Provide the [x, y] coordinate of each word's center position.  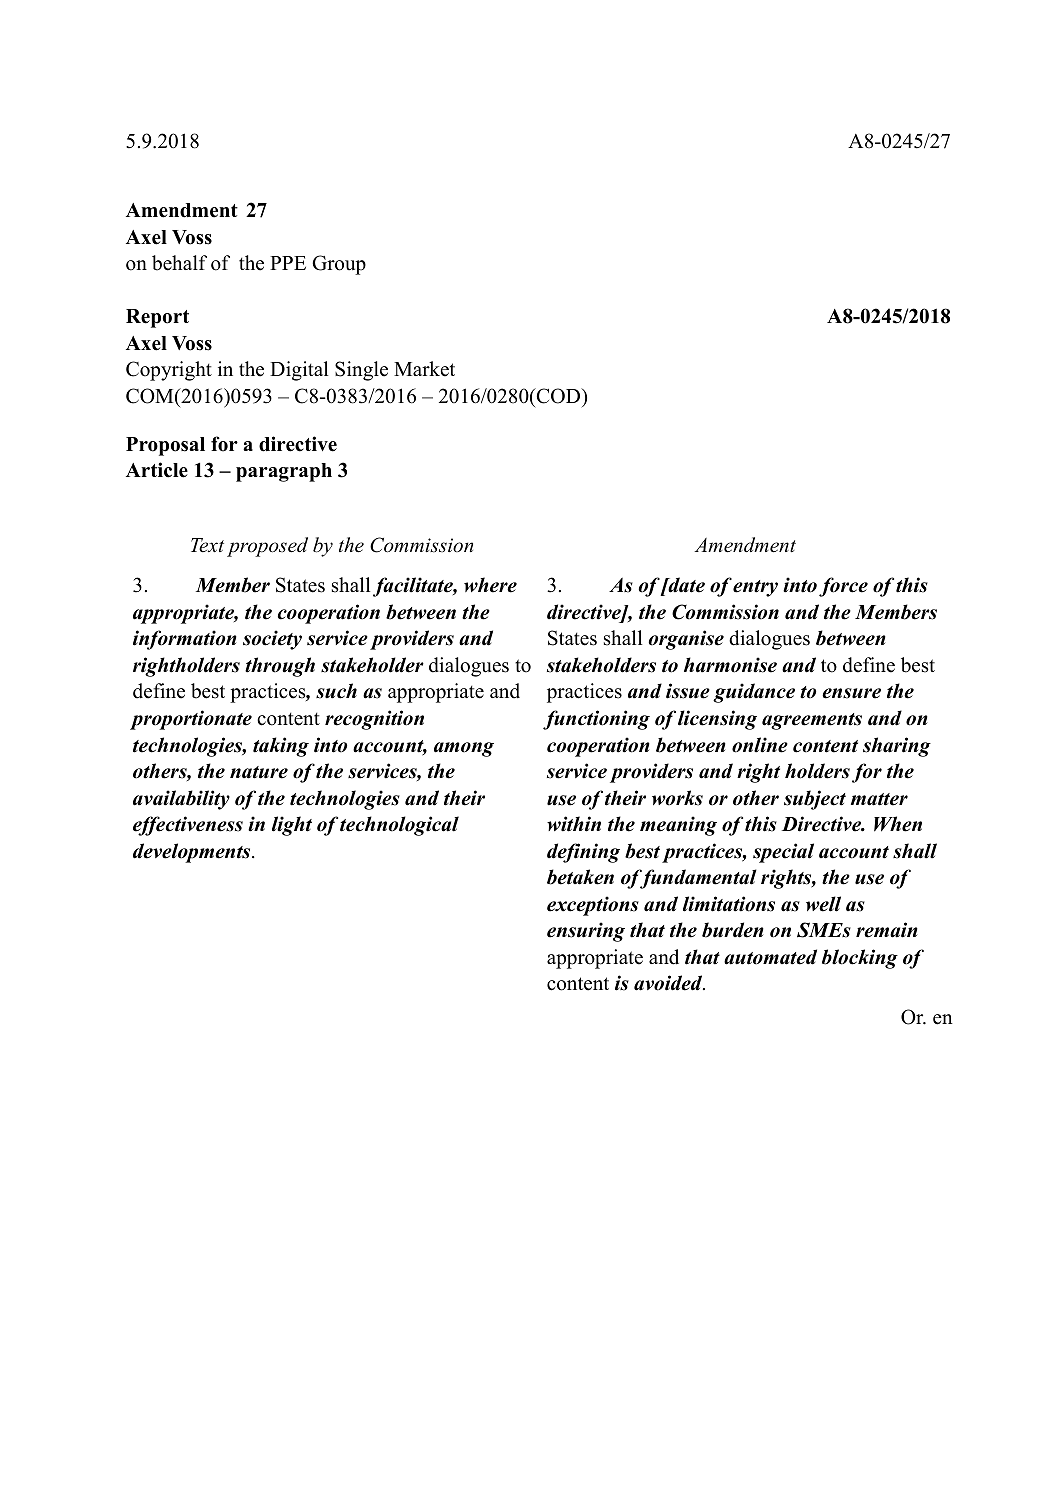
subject [815, 800]
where [490, 585]
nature [259, 772]
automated [770, 957]
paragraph [284, 472]
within [574, 824]
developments [193, 853]
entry [755, 588]
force [843, 587]
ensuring [586, 932]
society [272, 640]
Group [339, 265]
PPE [288, 263]
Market [424, 369]
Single [361, 371]
